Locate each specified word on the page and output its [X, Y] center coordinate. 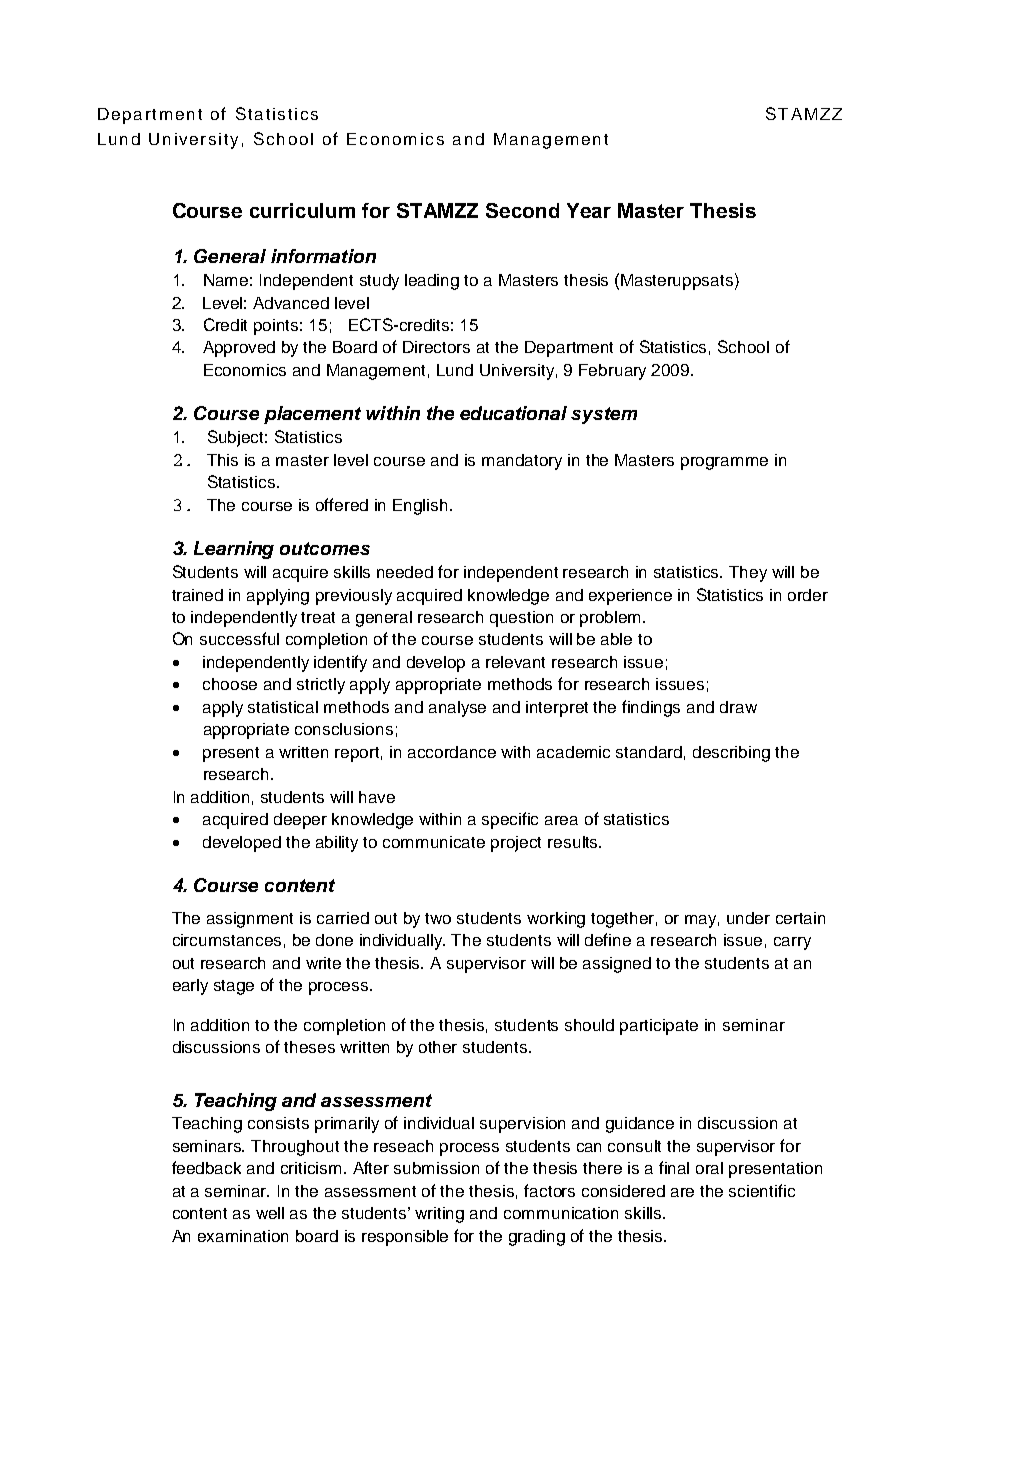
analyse [457, 709]
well [270, 1213]
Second [522, 210]
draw [738, 707]
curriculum [302, 210]
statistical [283, 707]
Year [589, 210]
